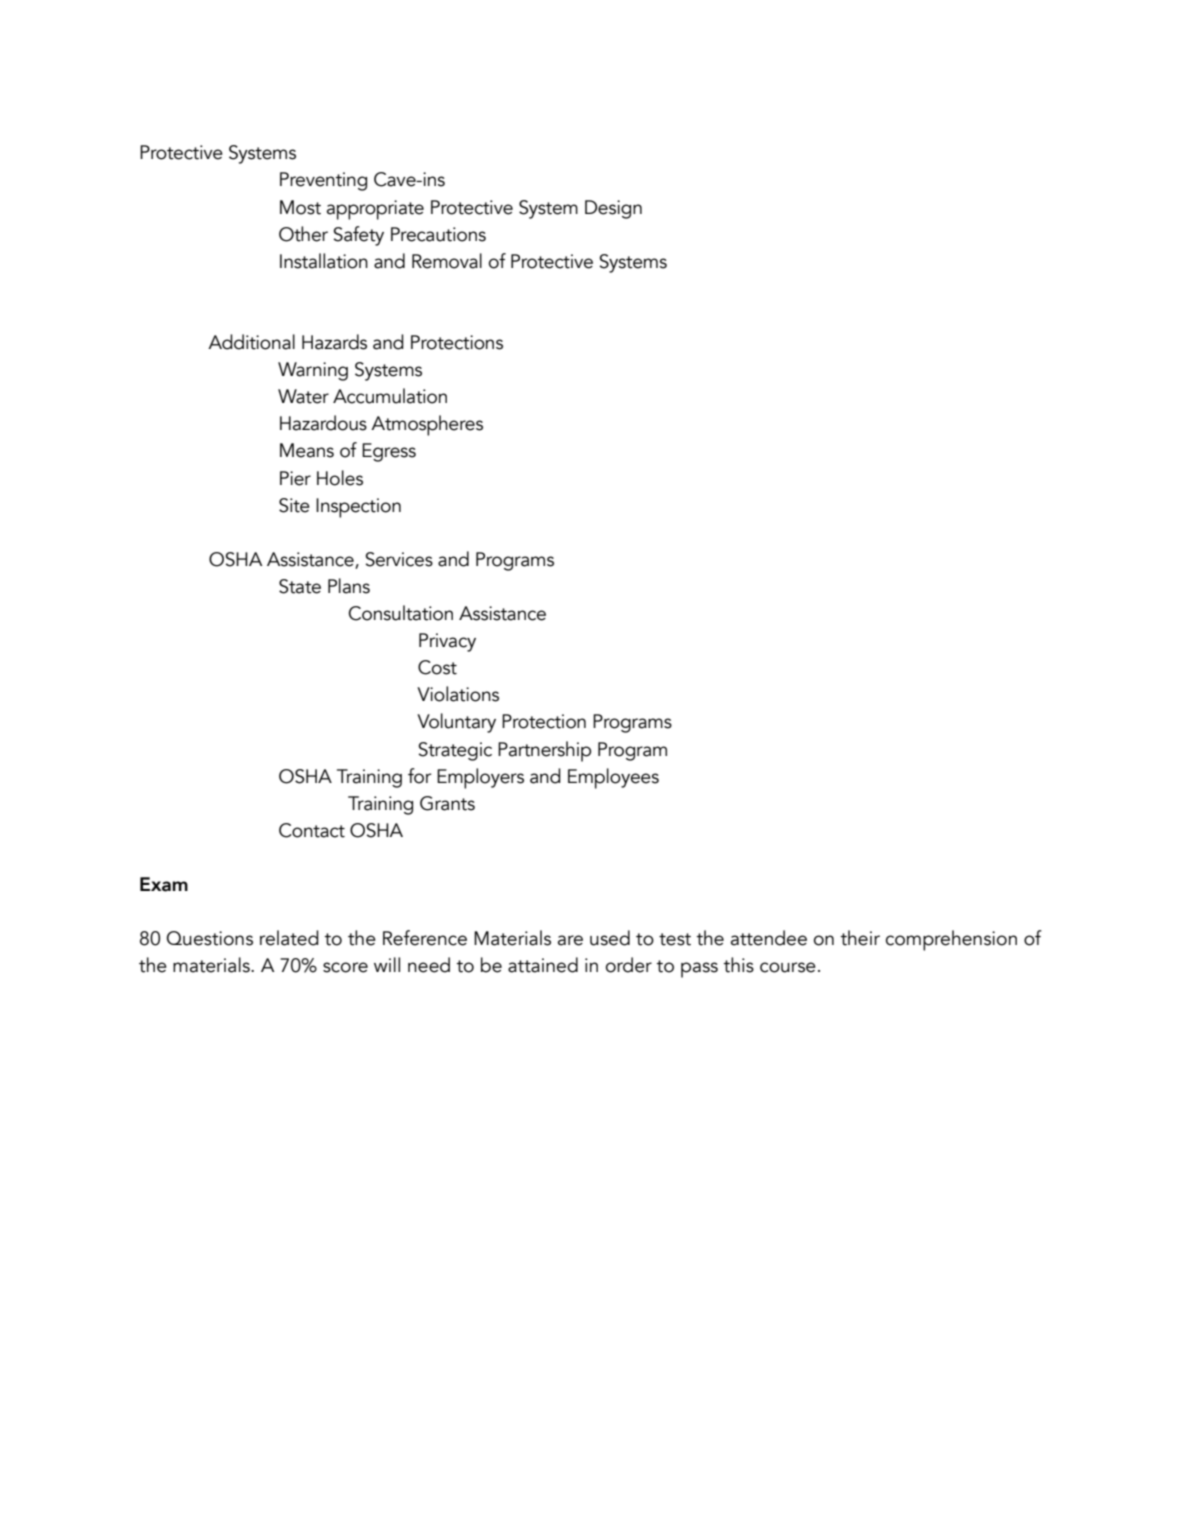 The height and width of the document is (1533, 1184). What do you see at coordinates (613, 209) in the document?
I see `Design` at bounding box center [613, 209].
